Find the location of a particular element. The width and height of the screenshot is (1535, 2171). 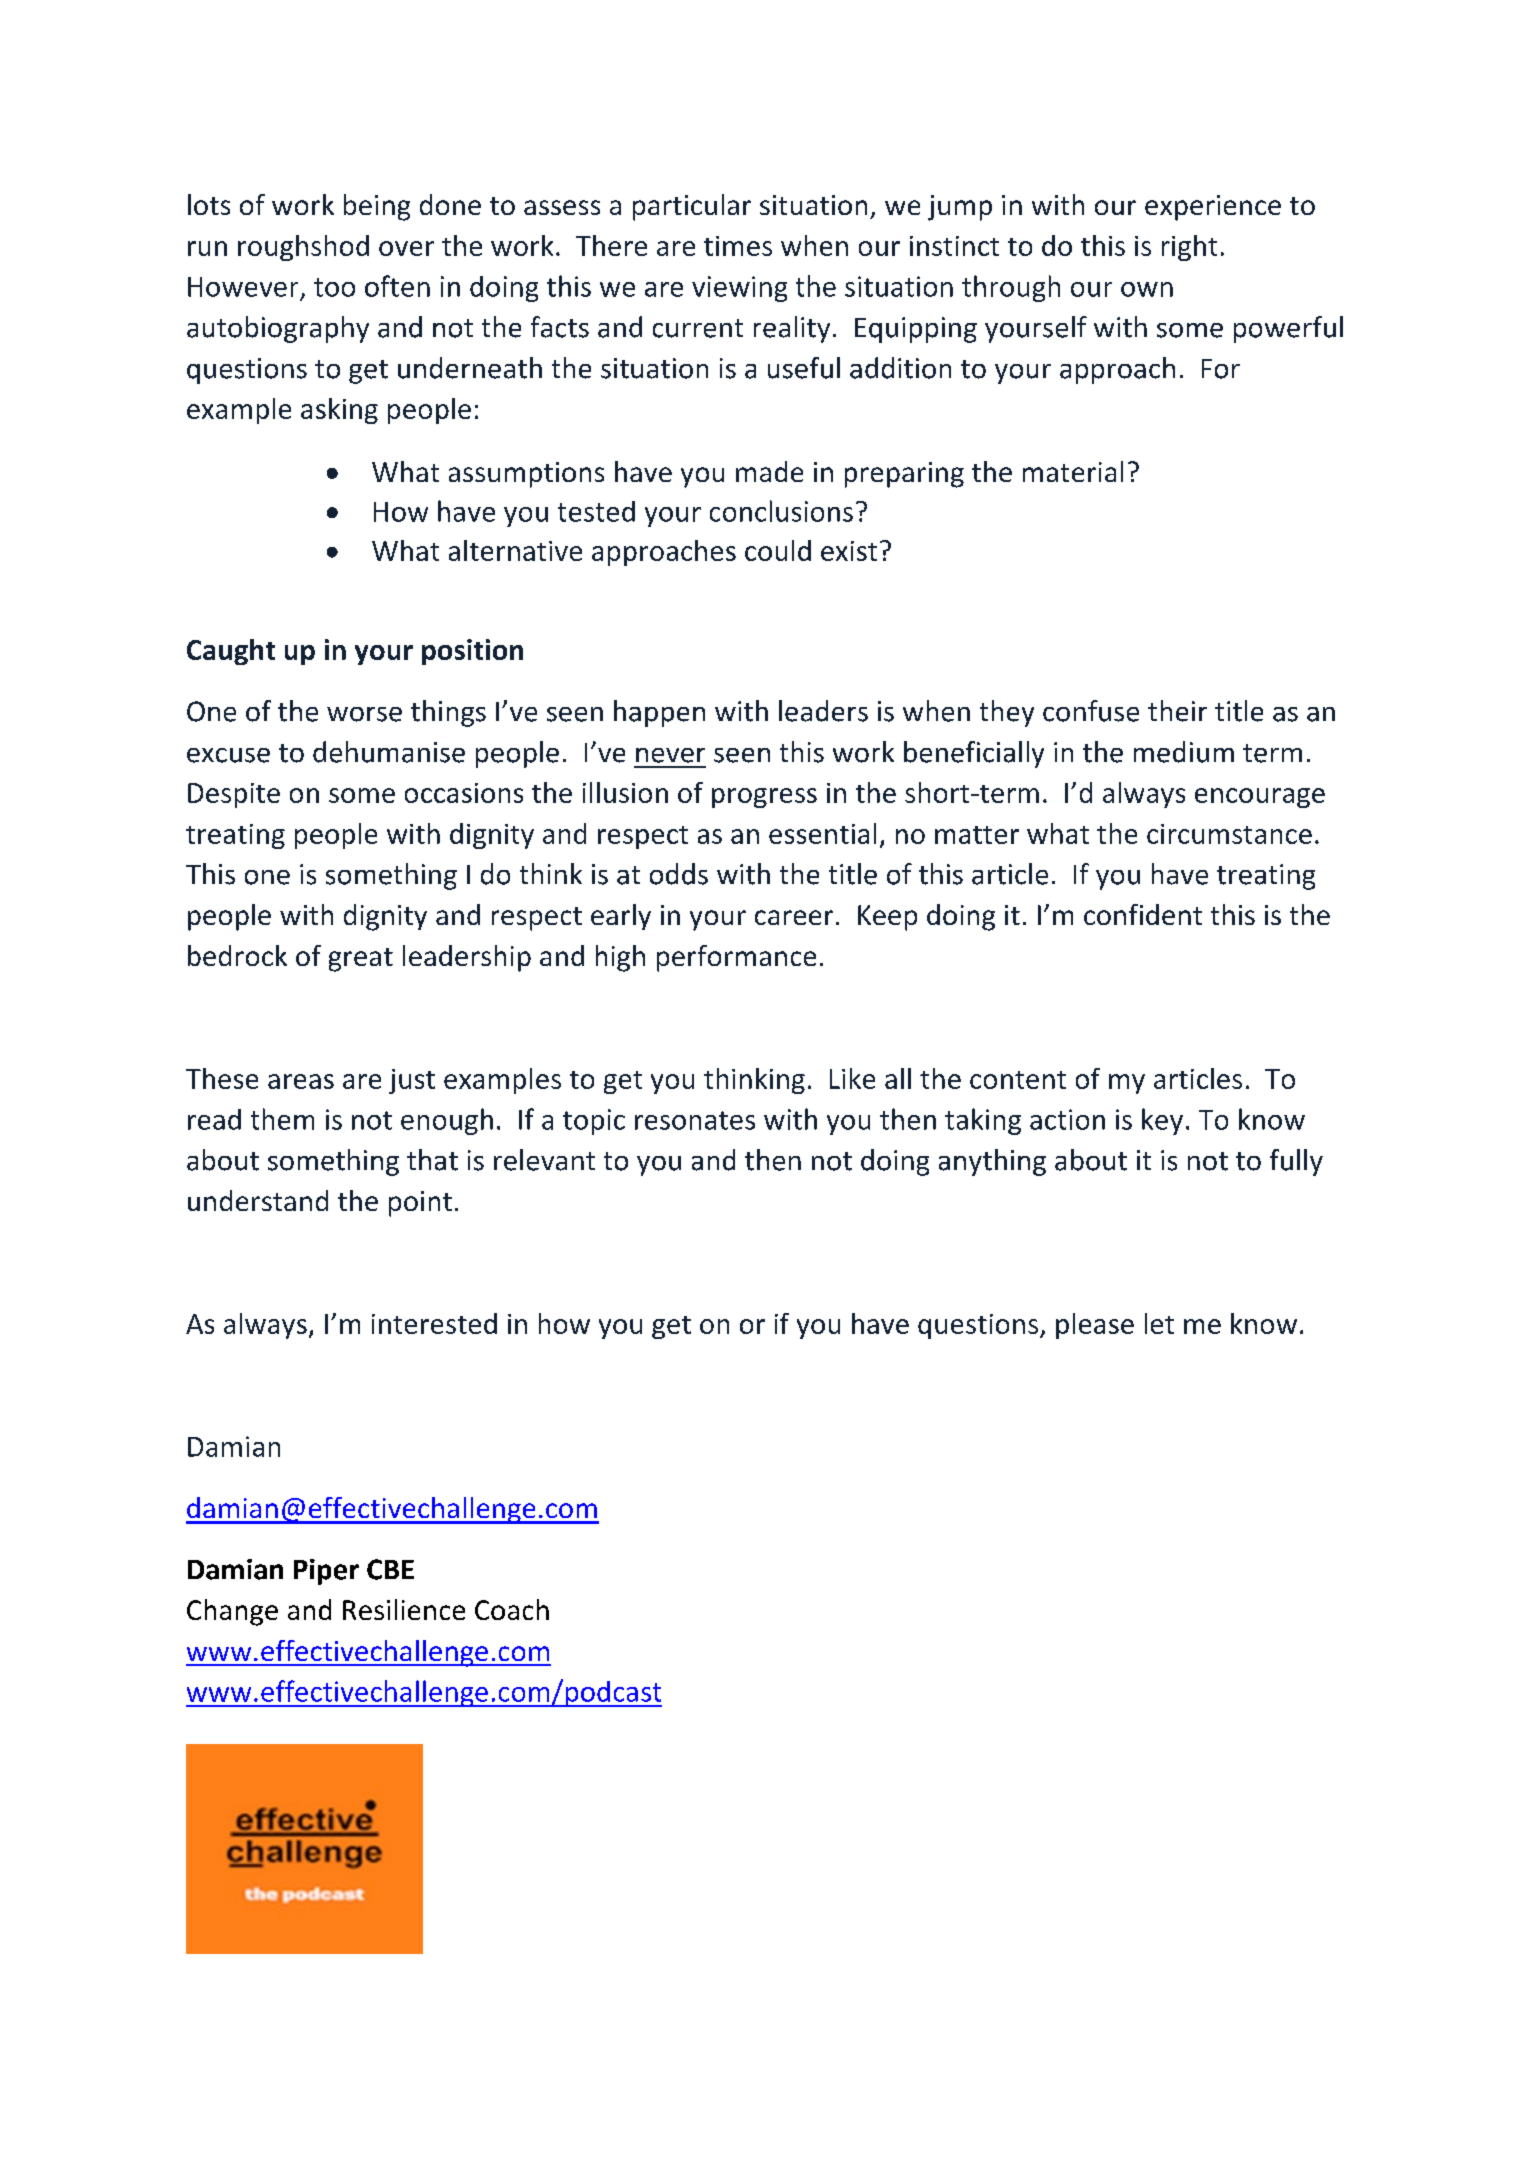

right is located at coordinates (1189, 248).
